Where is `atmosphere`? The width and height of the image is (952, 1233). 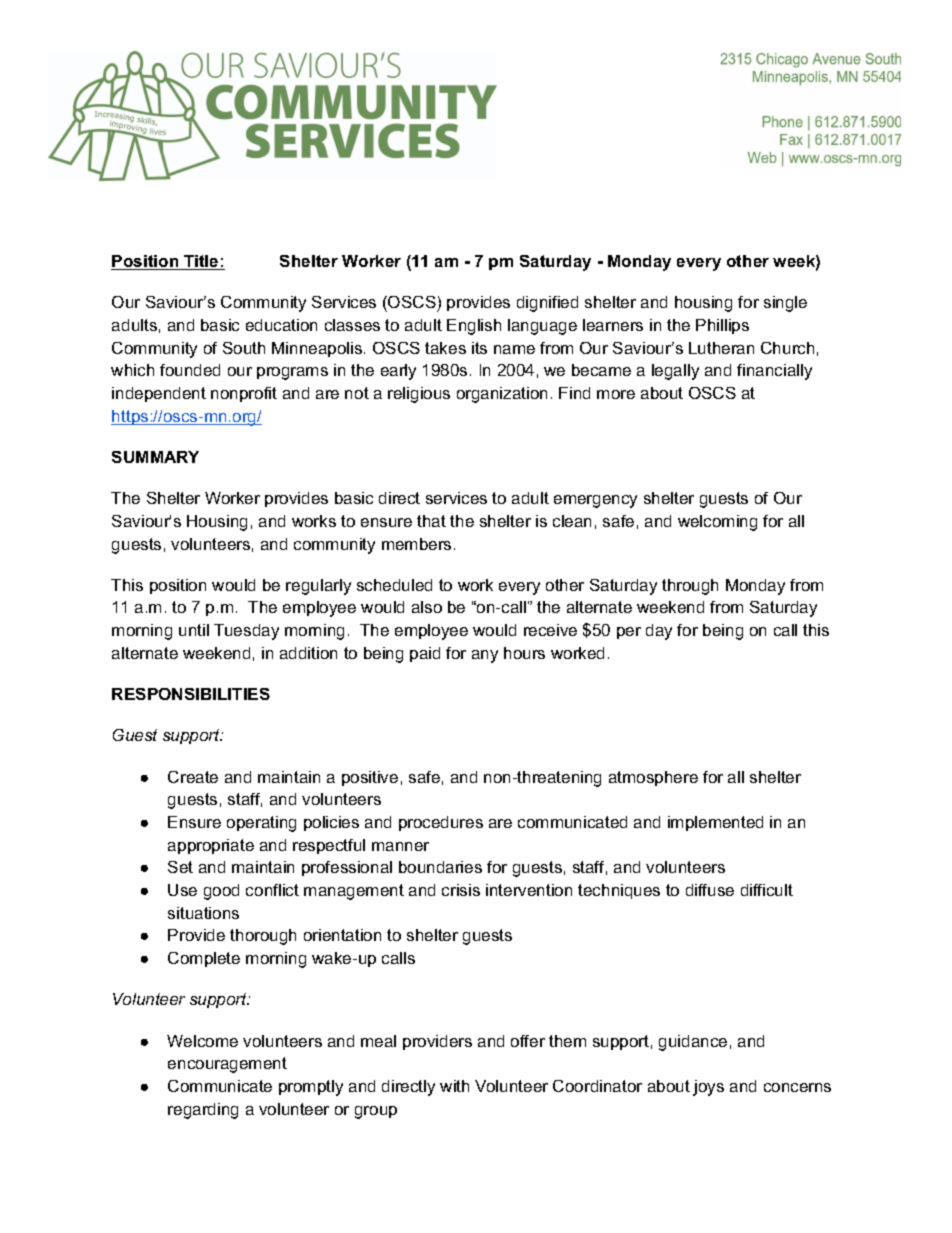
atmosphere is located at coordinates (653, 778).
